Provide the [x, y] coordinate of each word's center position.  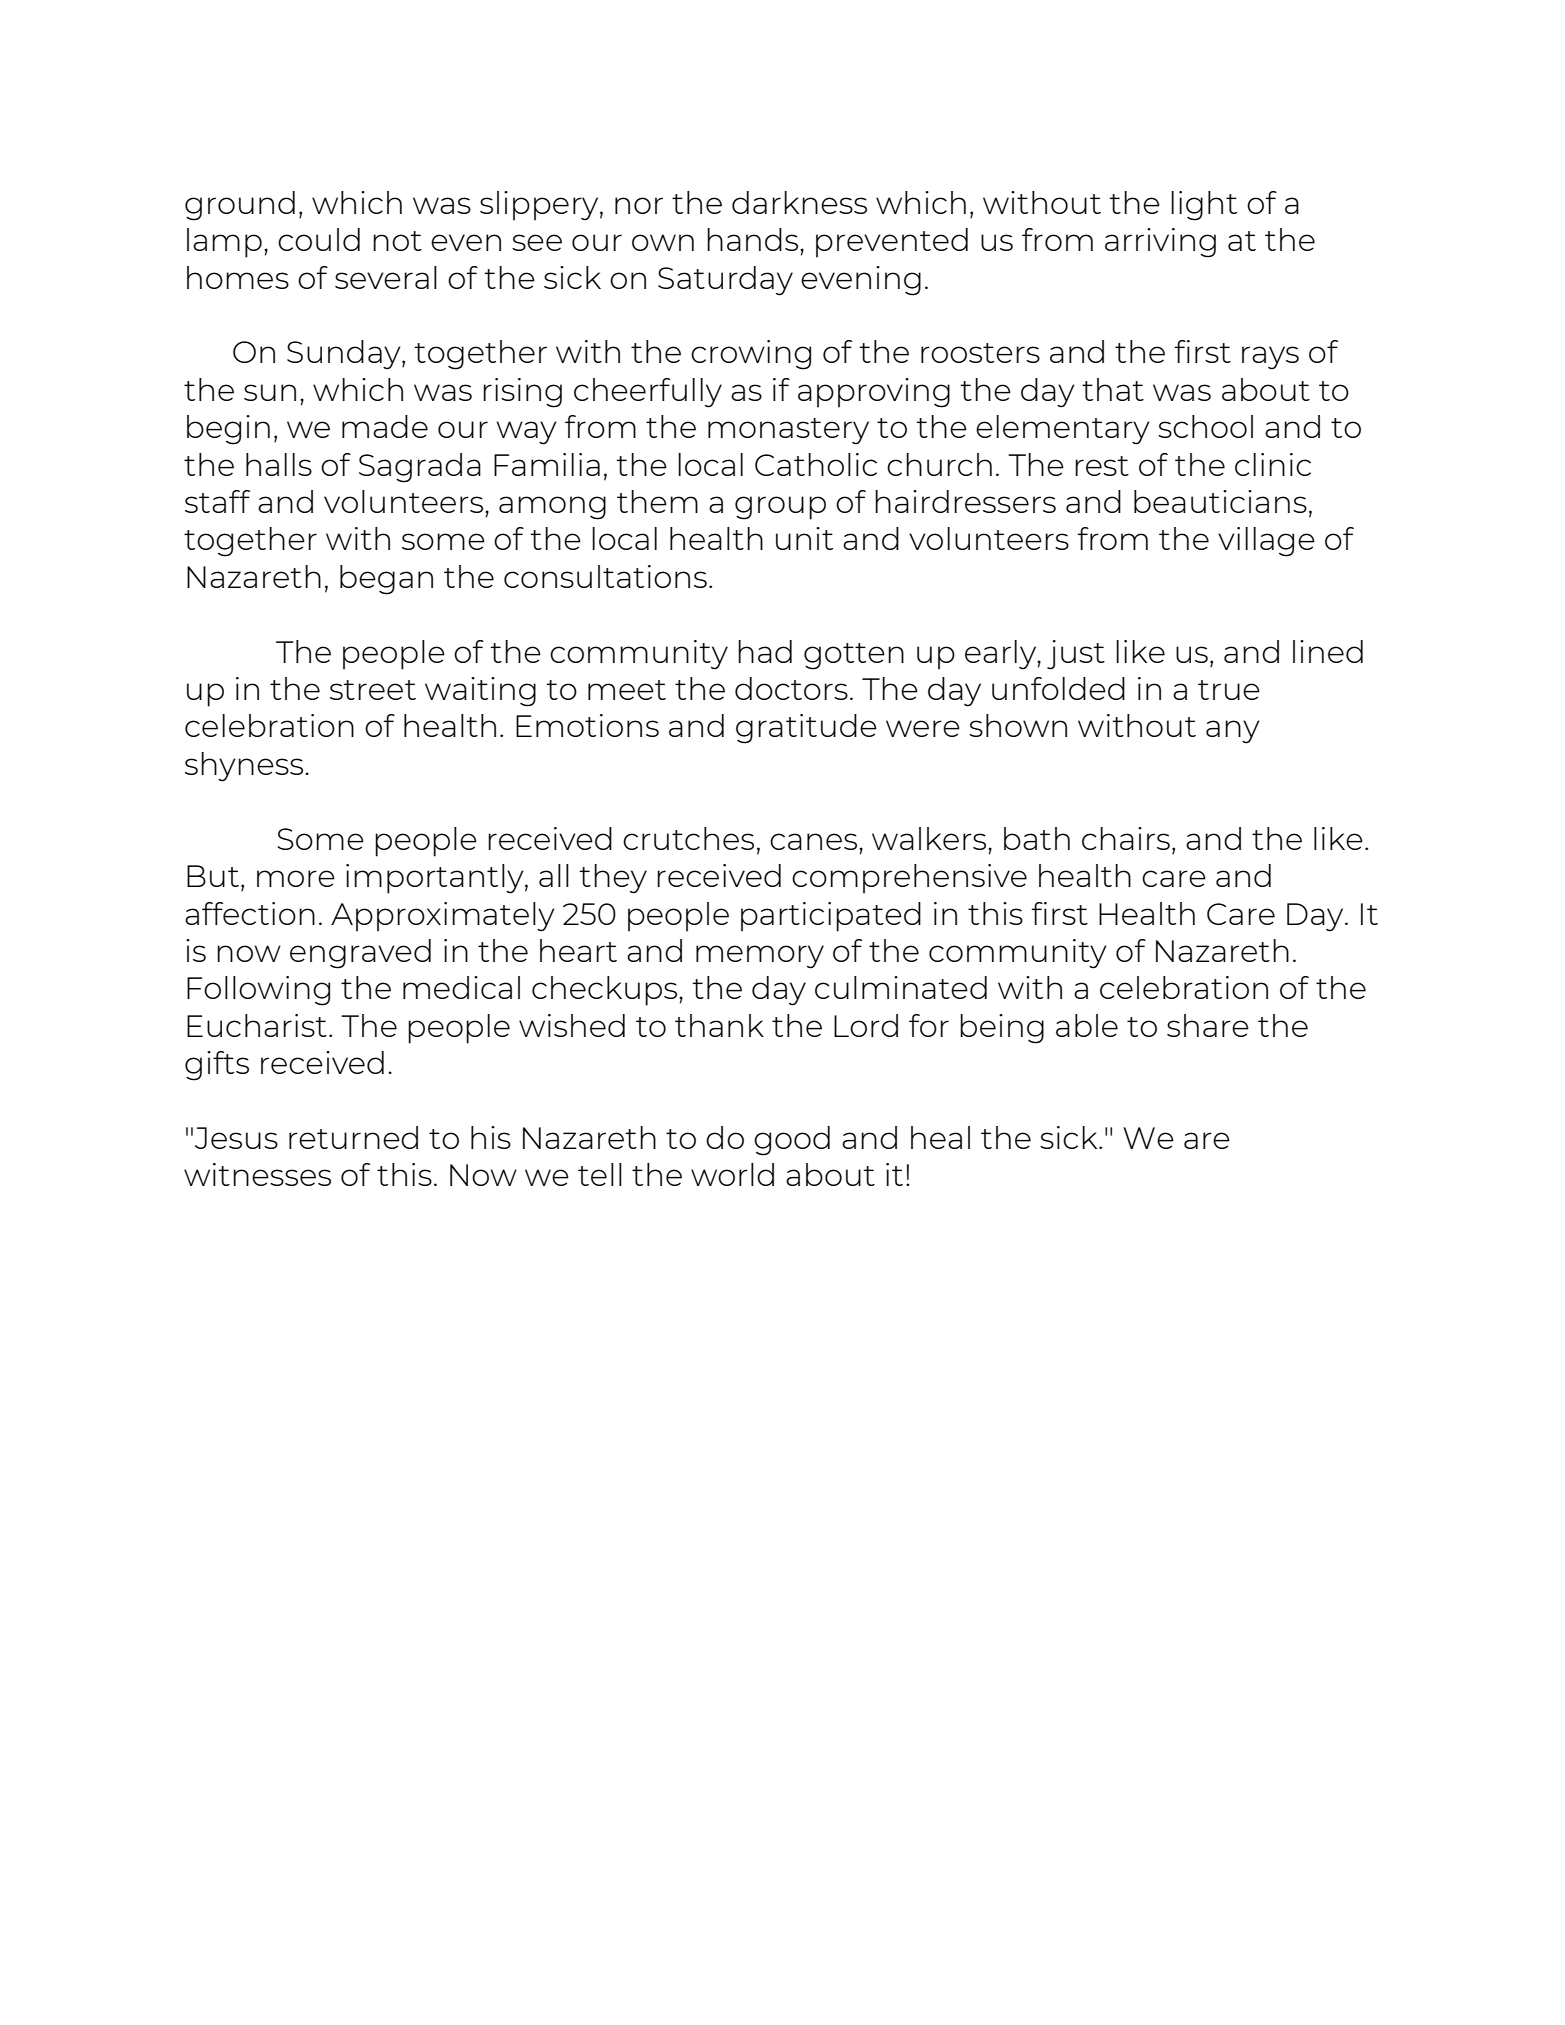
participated [831, 917]
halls [279, 464]
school [1205, 426]
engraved [360, 954]
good [792, 1141]
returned [353, 1137]
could [319, 239]
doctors [791, 688]
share [1208, 1025]
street [373, 690]
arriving [1160, 243]
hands [754, 239]
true [1229, 690]
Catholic [816, 464]
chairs [1126, 838]
